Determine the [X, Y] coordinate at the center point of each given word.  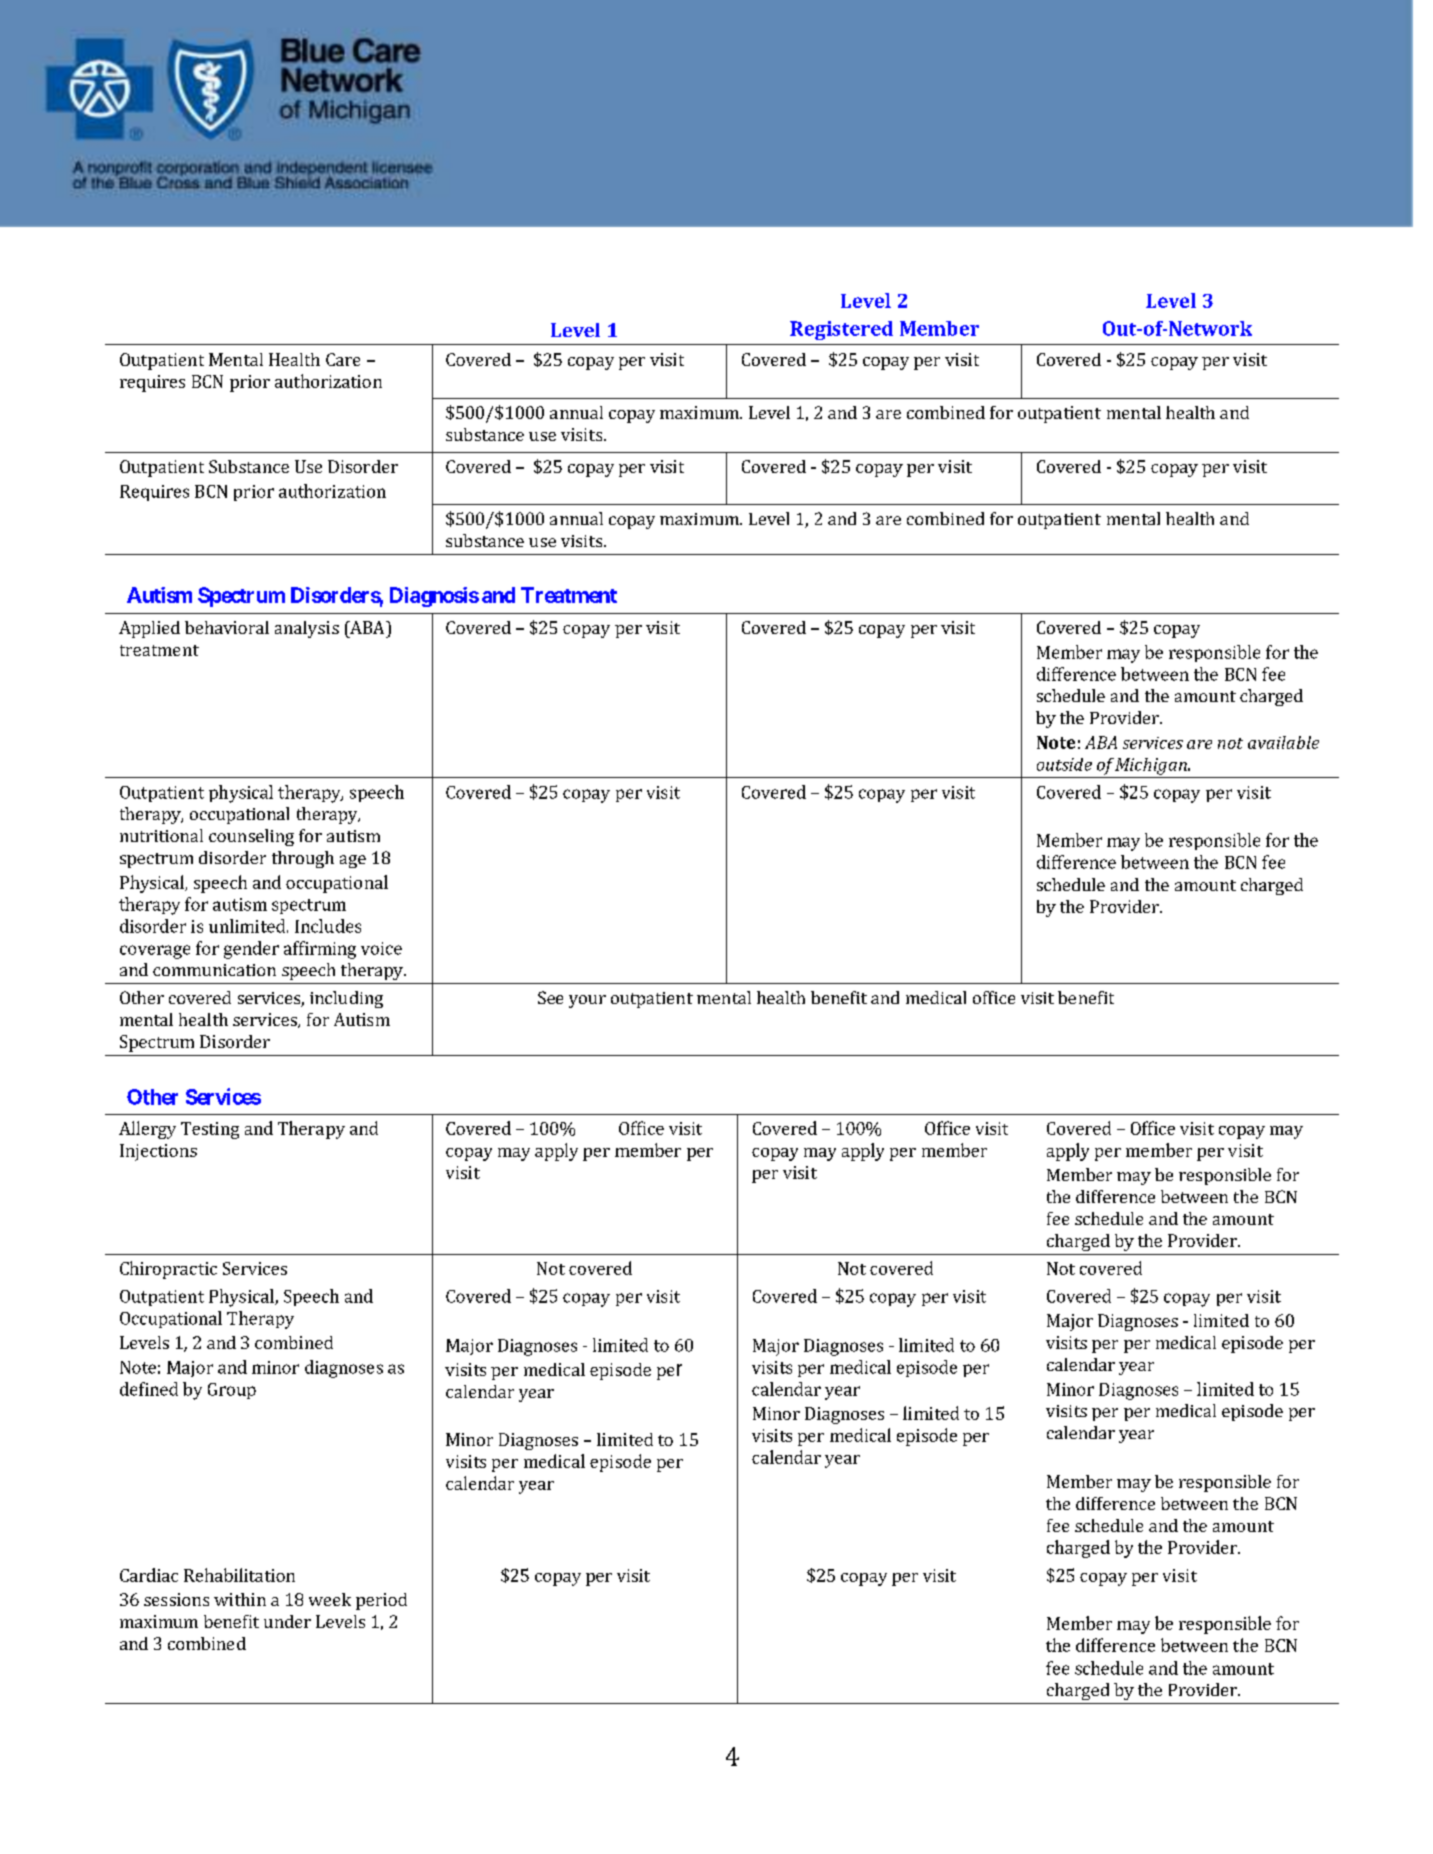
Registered [841, 330]
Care [343, 359]
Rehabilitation [239, 1575]
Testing [210, 1130]
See [550, 997]
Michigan [1152, 766]
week [330, 1599]
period [381, 1601]
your [587, 1001]
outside [1064, 764]
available [1283, 742]
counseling [251, 837]
